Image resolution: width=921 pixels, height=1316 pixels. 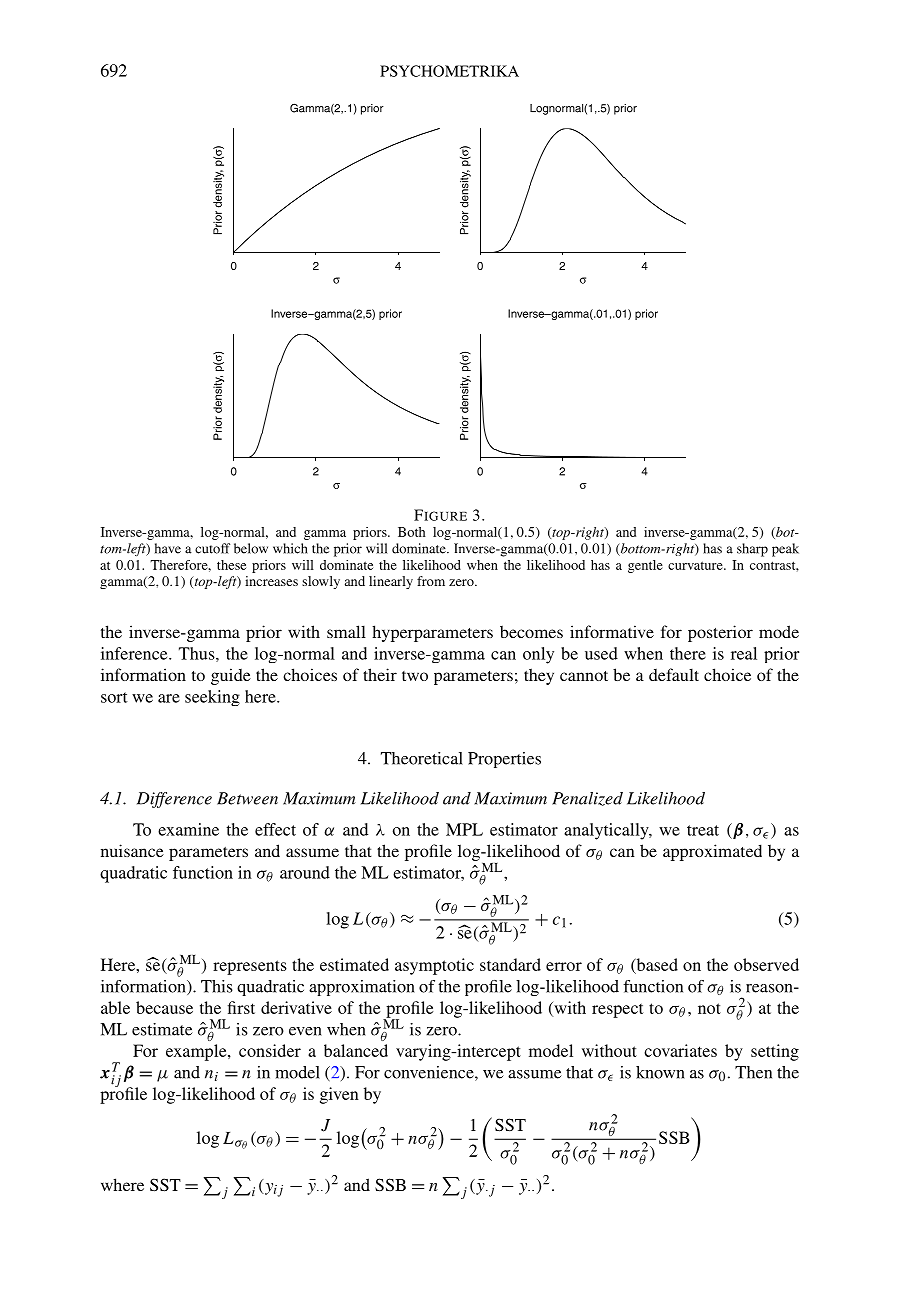 I want to click on asymptotic, so click(x=434, y=966).
